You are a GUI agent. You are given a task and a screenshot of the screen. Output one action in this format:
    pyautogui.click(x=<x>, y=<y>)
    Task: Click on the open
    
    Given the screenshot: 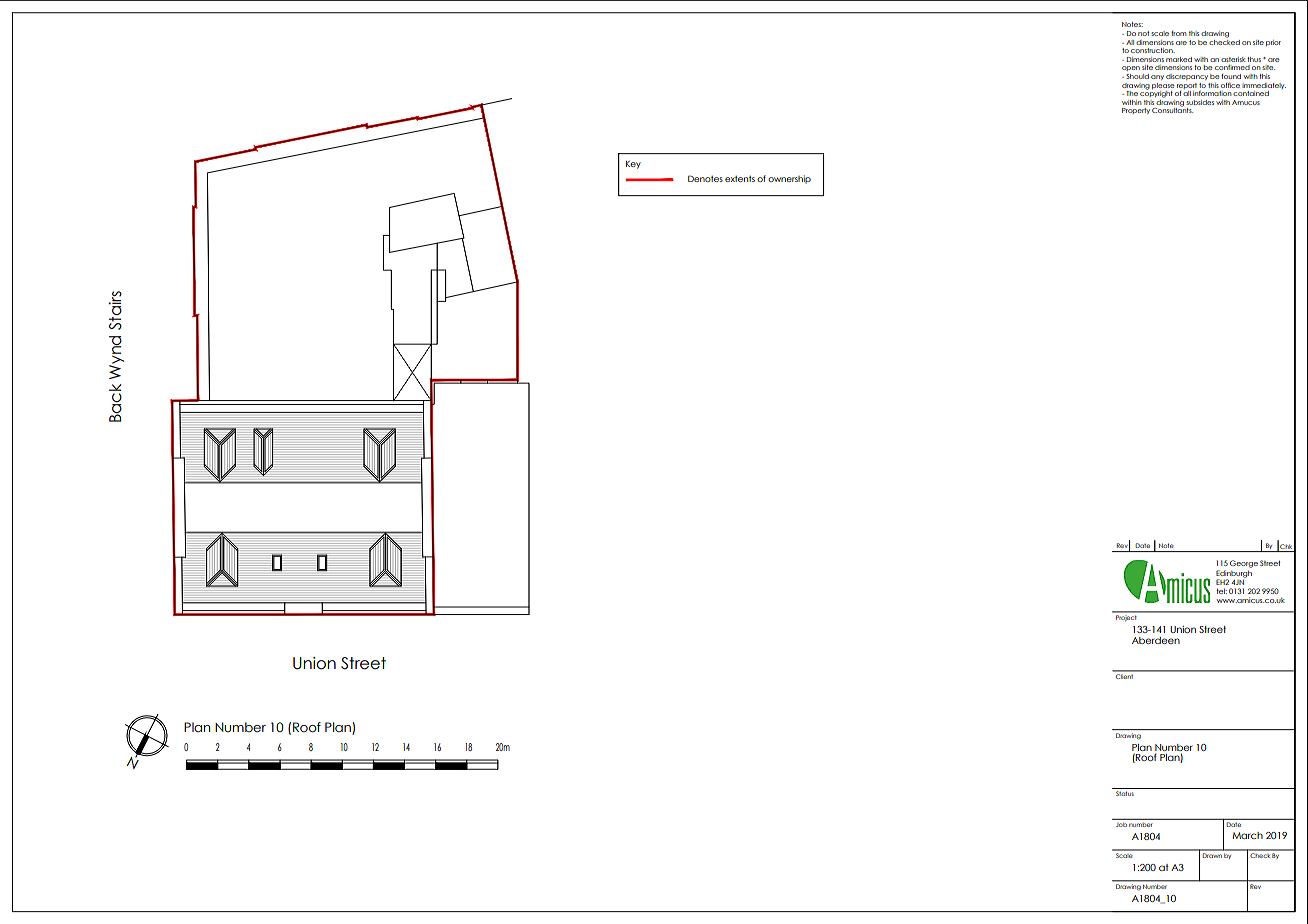 What is the action you would take?
    pyautogui.click(x=1131, y=68)
